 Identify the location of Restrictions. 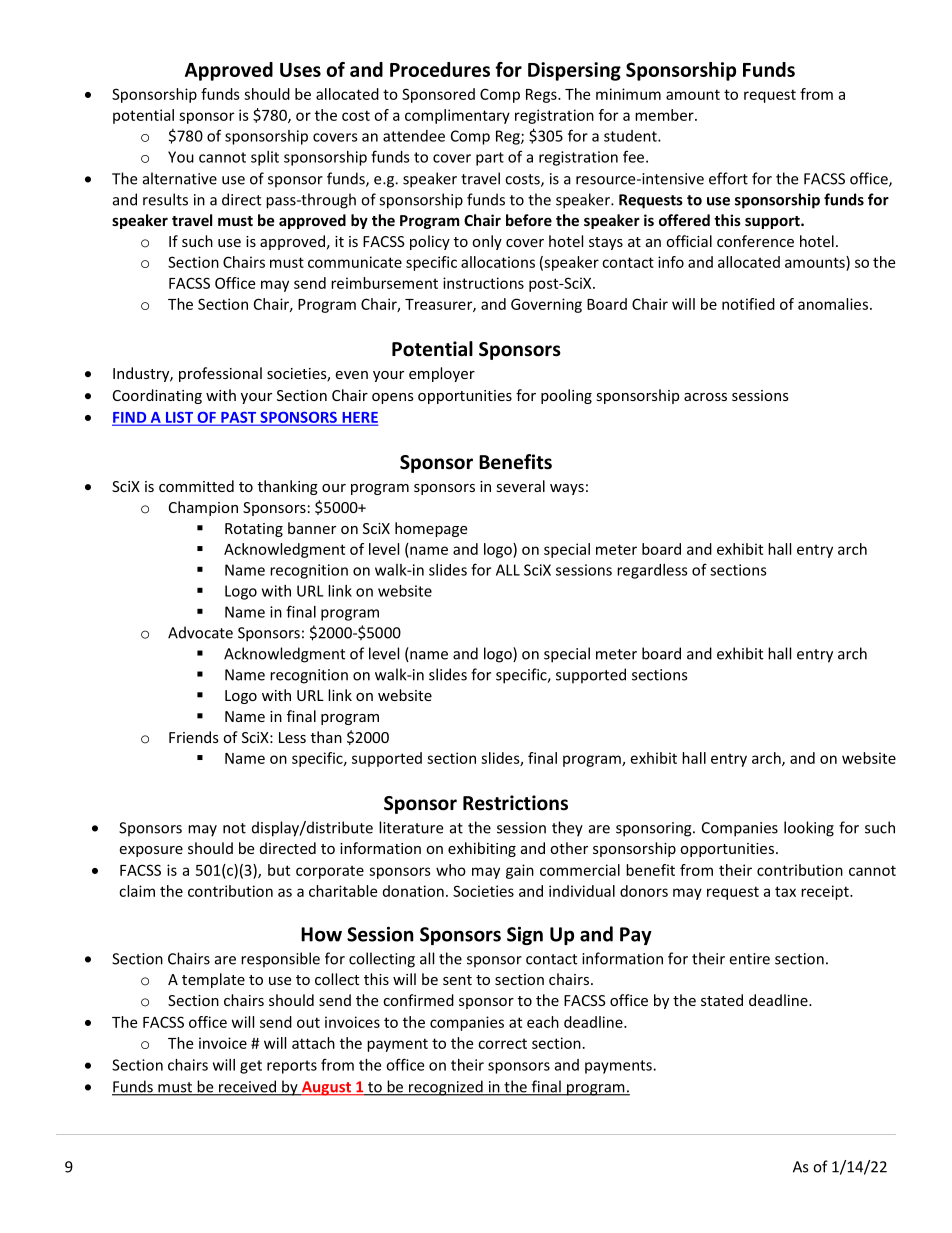
(515, 803).
